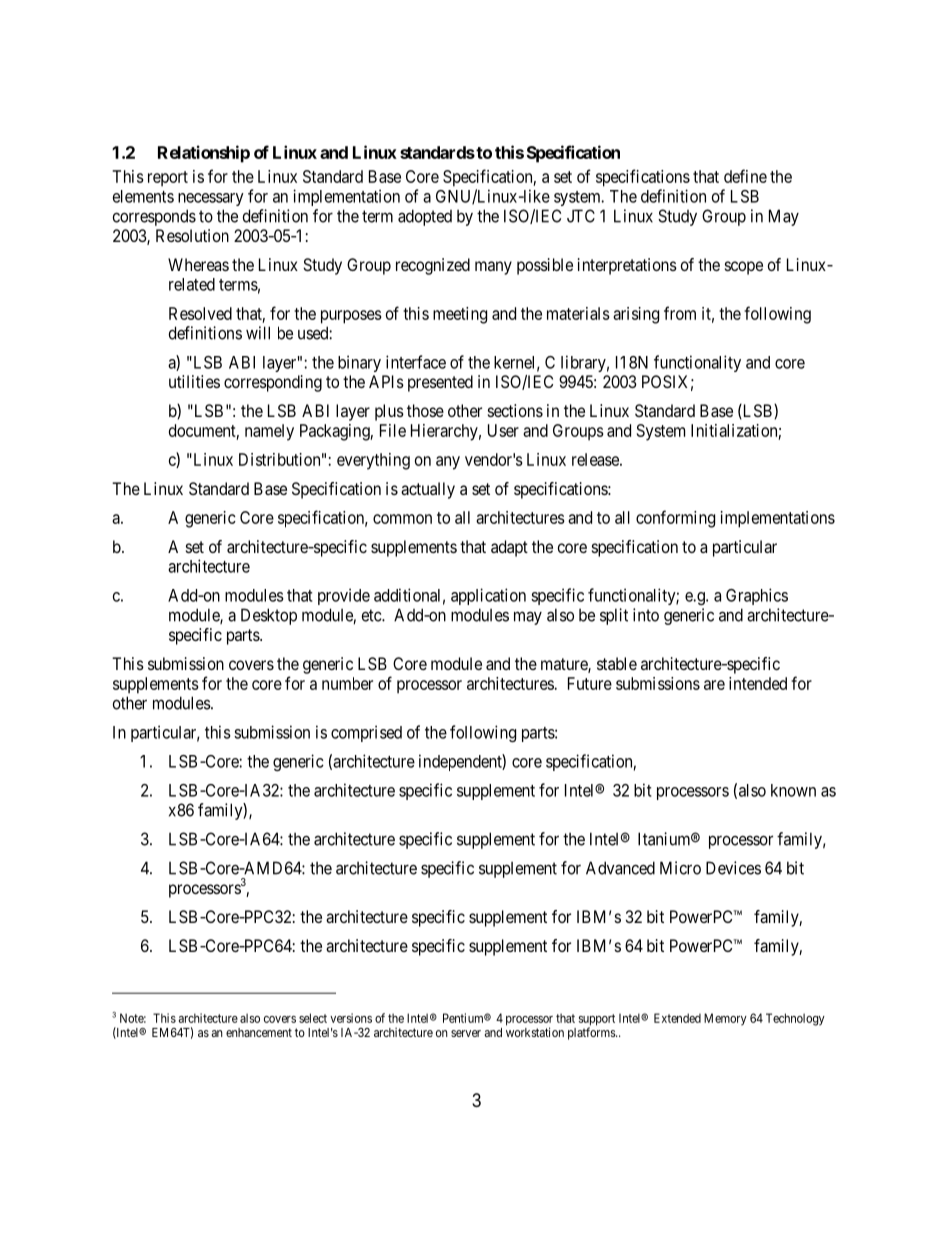 The width and height of the page is (952, 1233). Describe the element at coordinates (440, 383) in the page. I see `presented` at that location.
